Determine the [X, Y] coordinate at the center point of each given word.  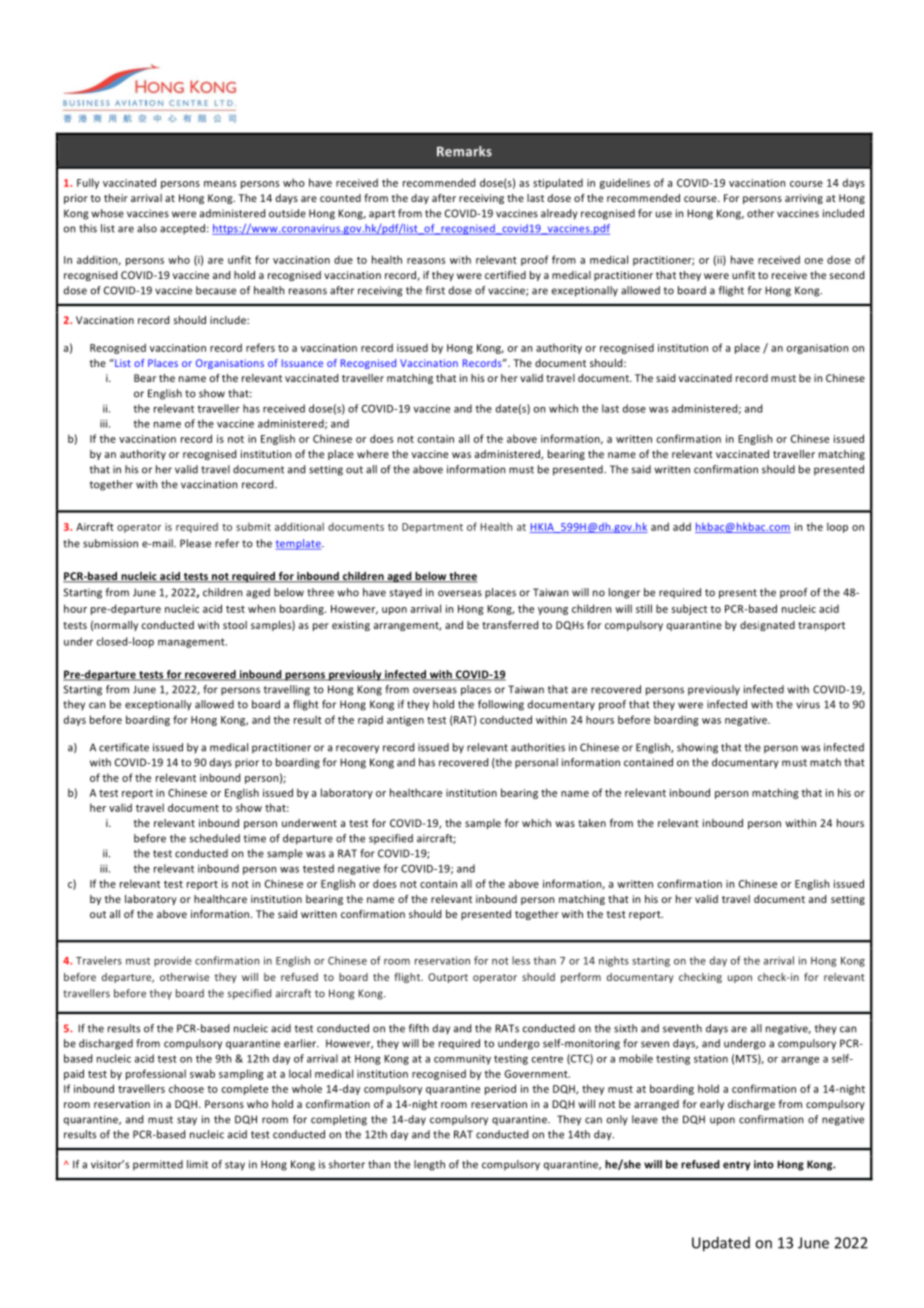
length [429, 1165]
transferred [510, 625]
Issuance [302, 363]
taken [592, 823]
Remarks [464, 151]
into [764, 1164]
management [192, 643]
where [373, 454]
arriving [804, 199]
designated [767, 626]
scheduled [214, 838]
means [220, 184]
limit [197, 1164]
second [847, 275]
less [521, 960]
